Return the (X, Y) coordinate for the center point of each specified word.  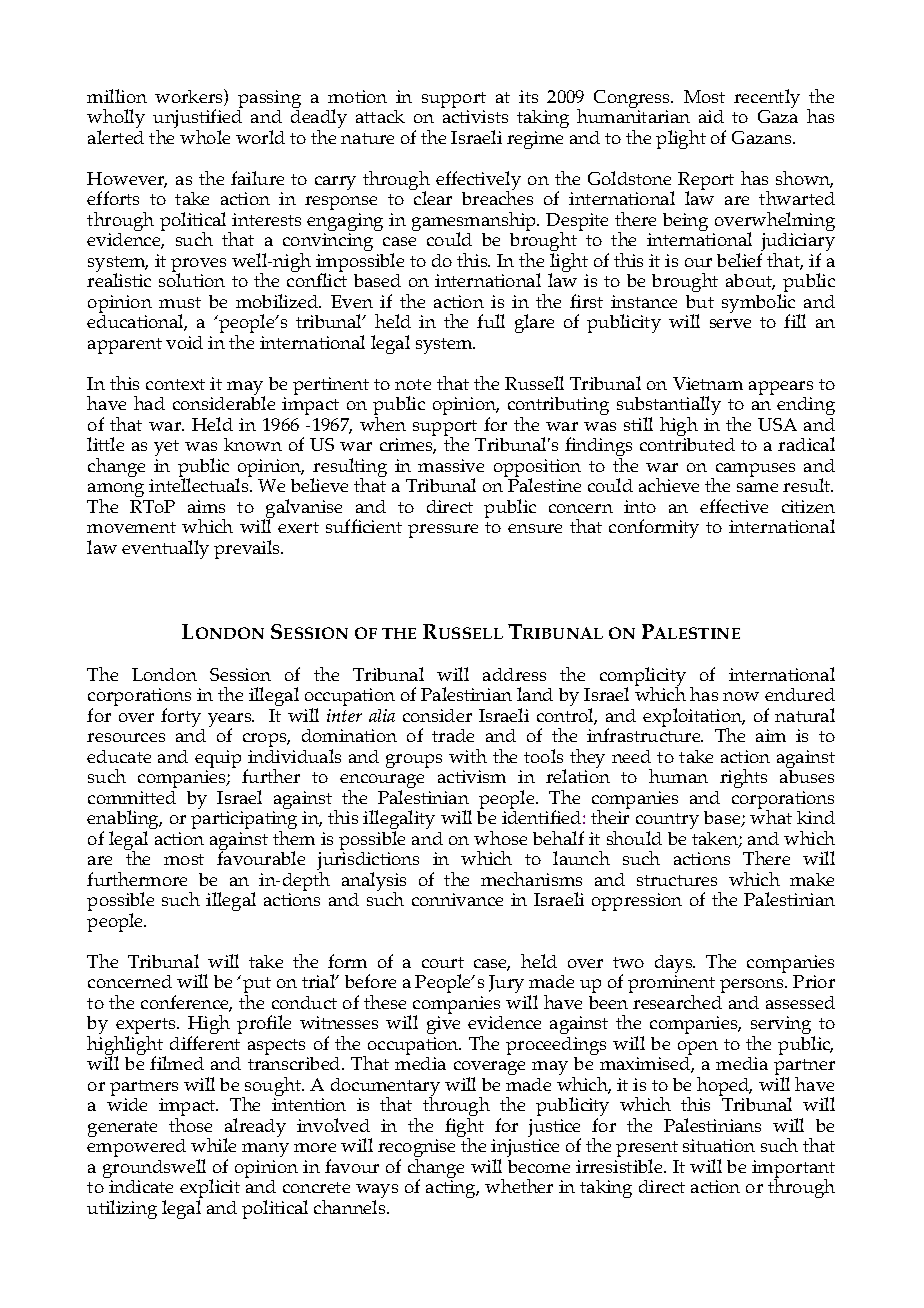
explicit (210, 1190)
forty (182, 719)
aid (711, 116)
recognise (416, 1149)
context (175, 384)
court (443, 962)
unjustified (197, 120)
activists (475, 116)
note (413, 384)
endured (800, 694)
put (257, 986)
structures (677, 880)
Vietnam (708, 383)
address (514, 674)
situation (719, 1145)
